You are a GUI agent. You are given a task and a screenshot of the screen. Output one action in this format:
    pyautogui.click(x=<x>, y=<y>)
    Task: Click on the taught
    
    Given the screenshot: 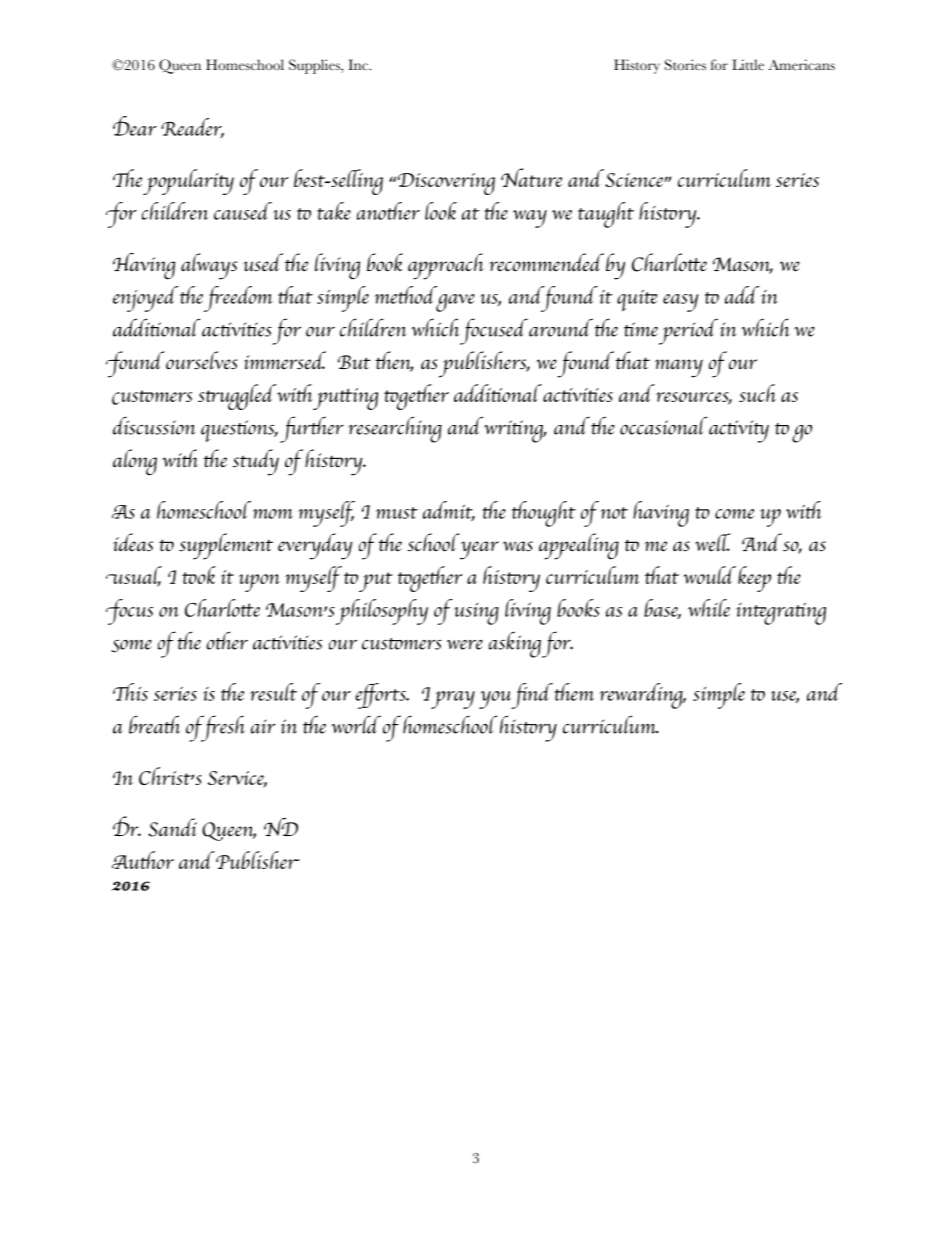 What is the action you would take?
    pyautogui.click(x=606, y=215)
